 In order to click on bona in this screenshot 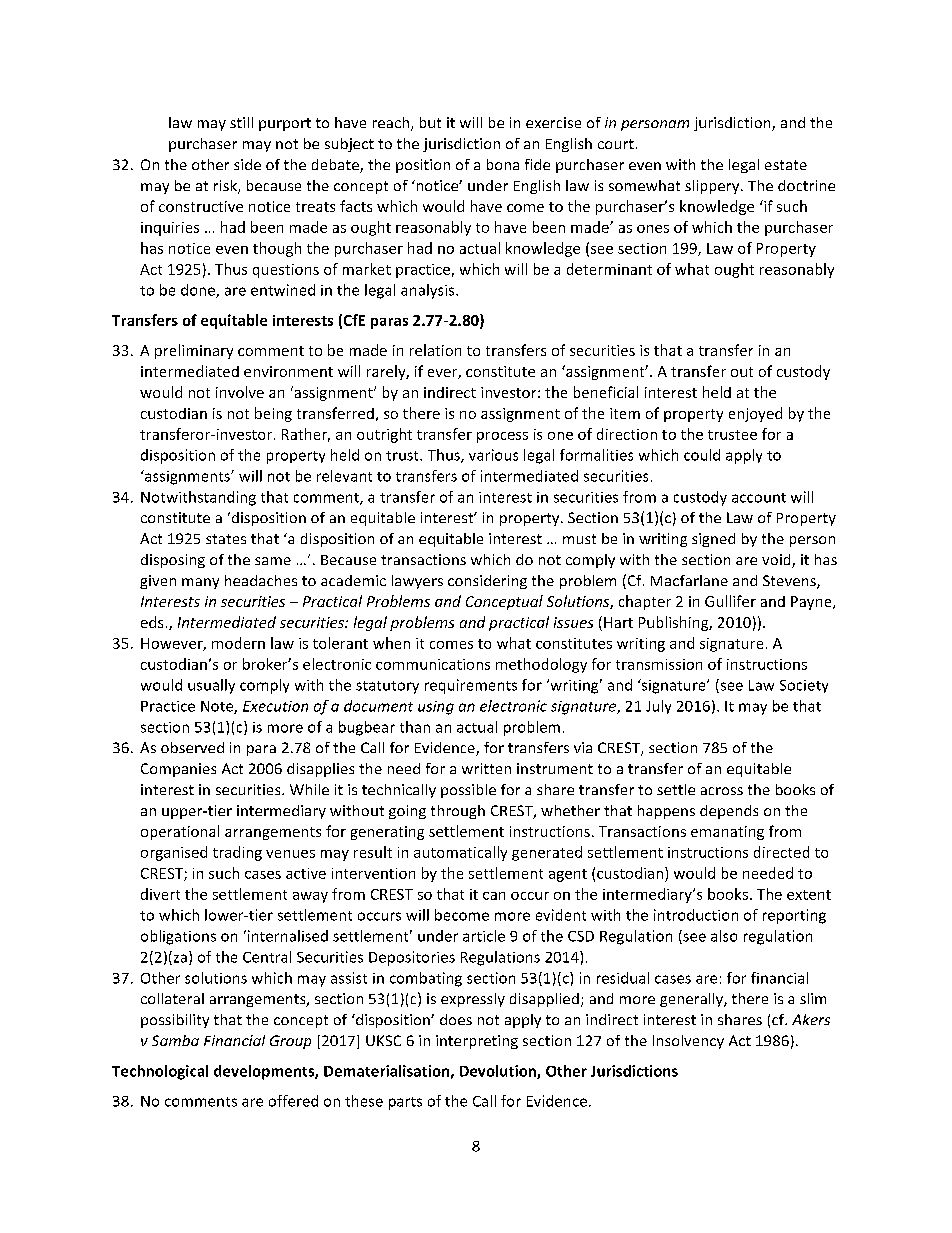, I will do `click(503, 164)`.
